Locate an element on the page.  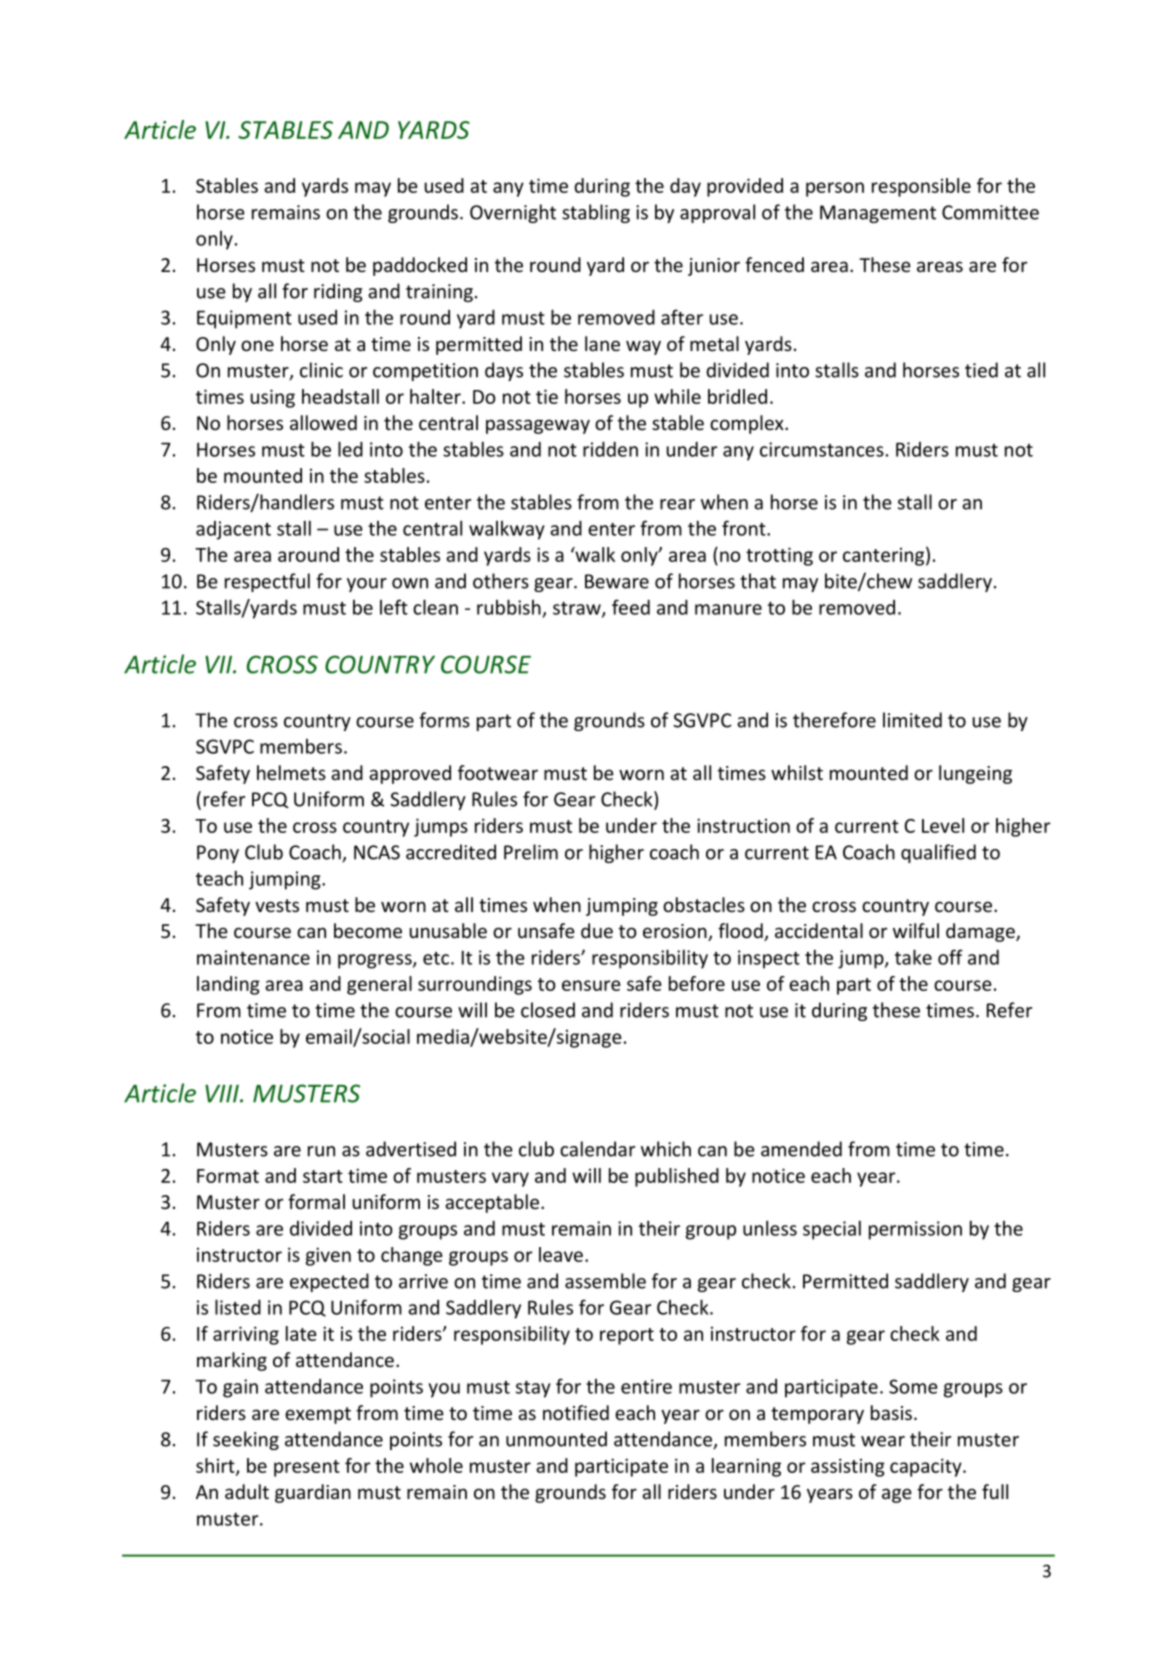
qualified is located at coordinates (938, 853).
